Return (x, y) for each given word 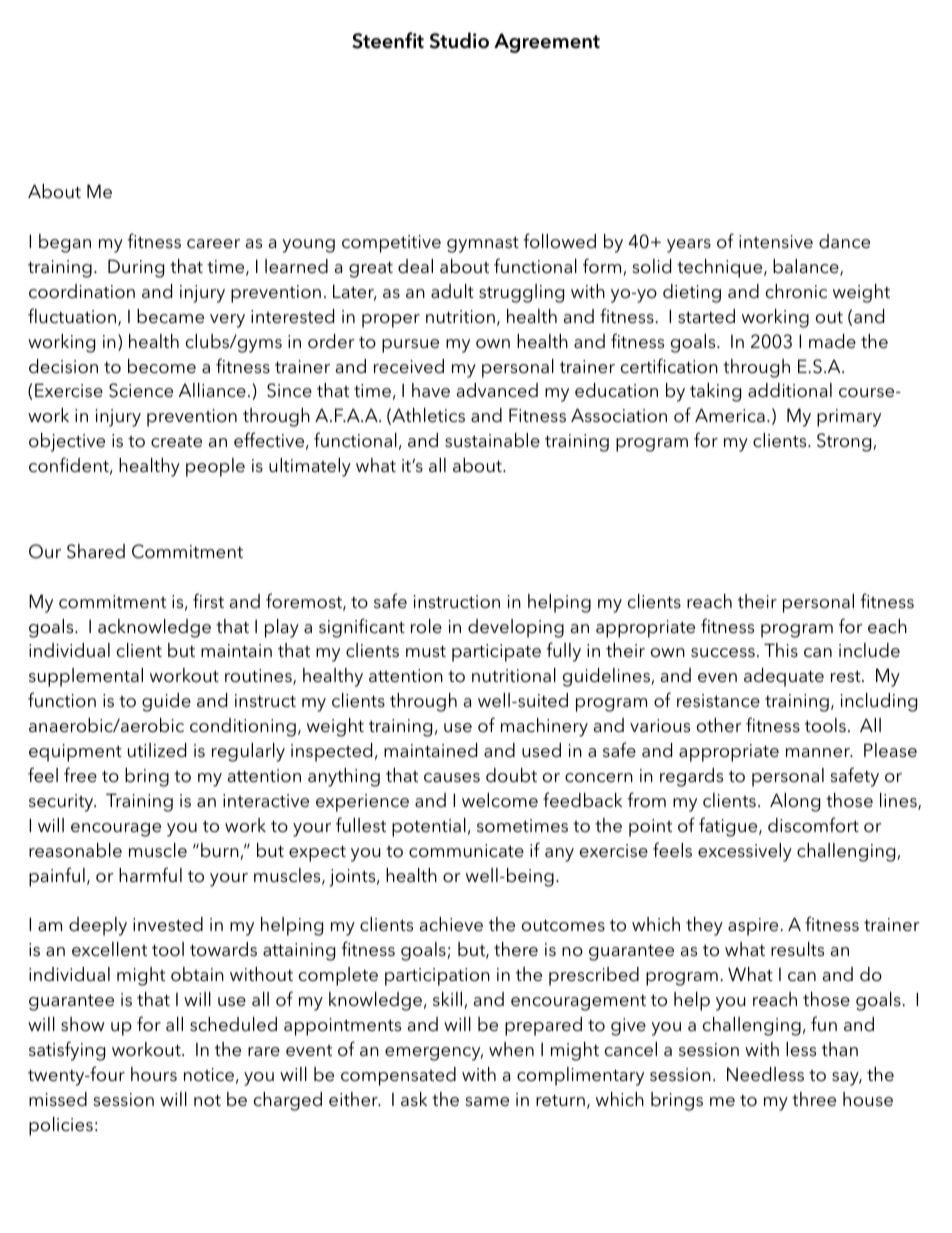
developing (516, 628)
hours (154, 1074)
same (487, 1102)
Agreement (547, 43)
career (213, 244)
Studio (459, 40)
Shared (96, 551)
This (781, 650)
